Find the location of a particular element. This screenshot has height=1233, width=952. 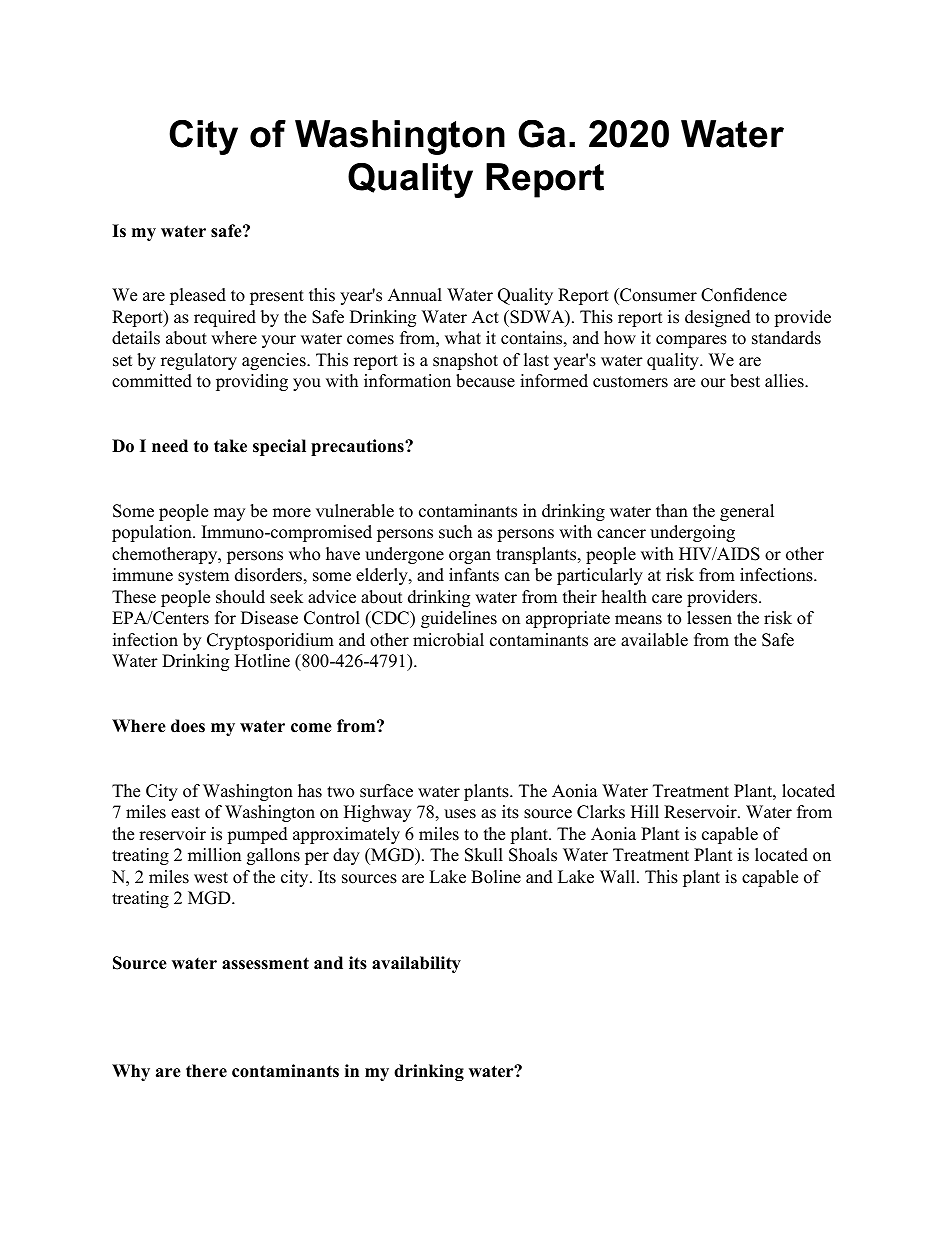

designed is located at coordinates (718, 318).
